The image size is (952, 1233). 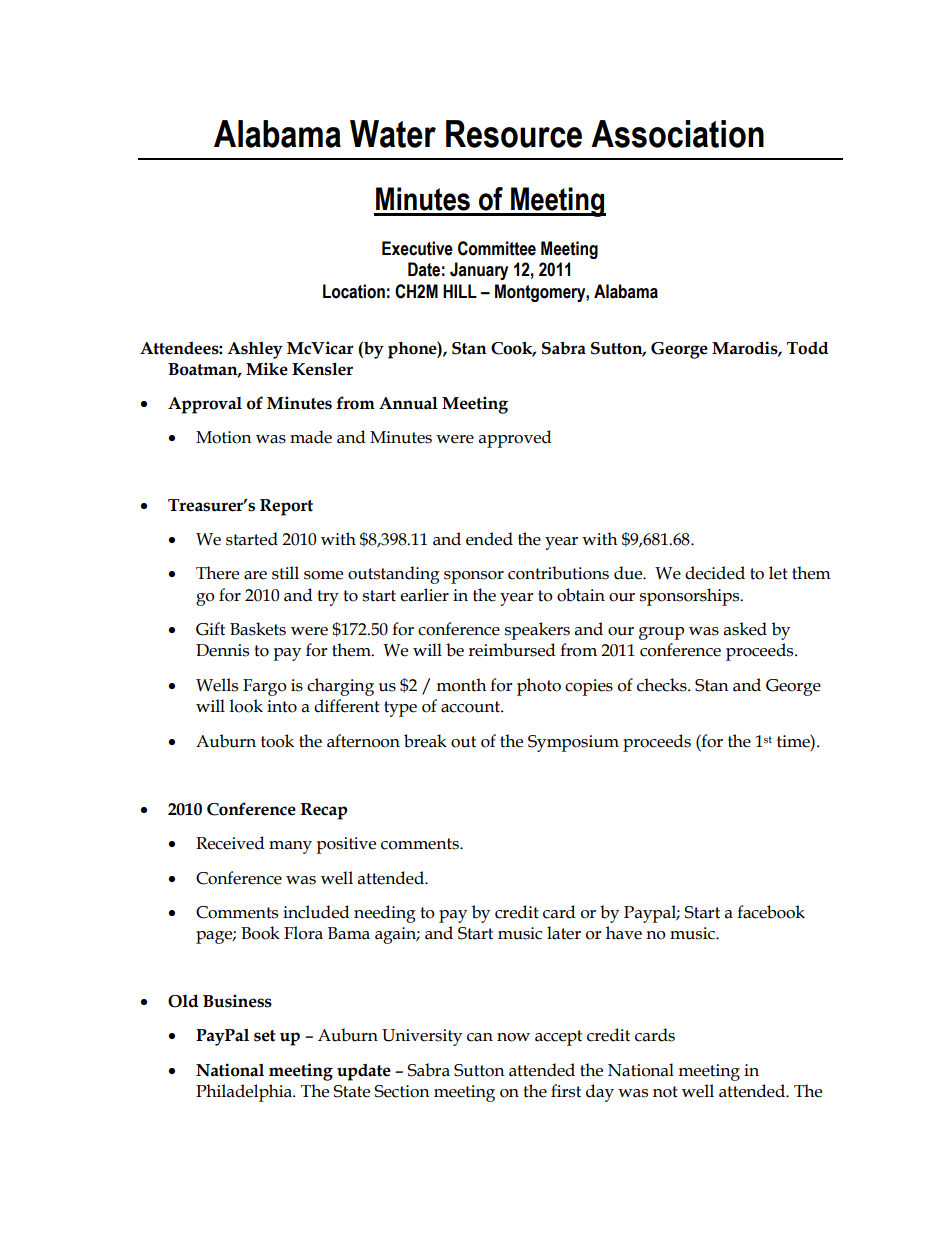 What do you see at coordinates (715, 573) in the screenshot?
I see `decided` at bounding box center [715, 573].
